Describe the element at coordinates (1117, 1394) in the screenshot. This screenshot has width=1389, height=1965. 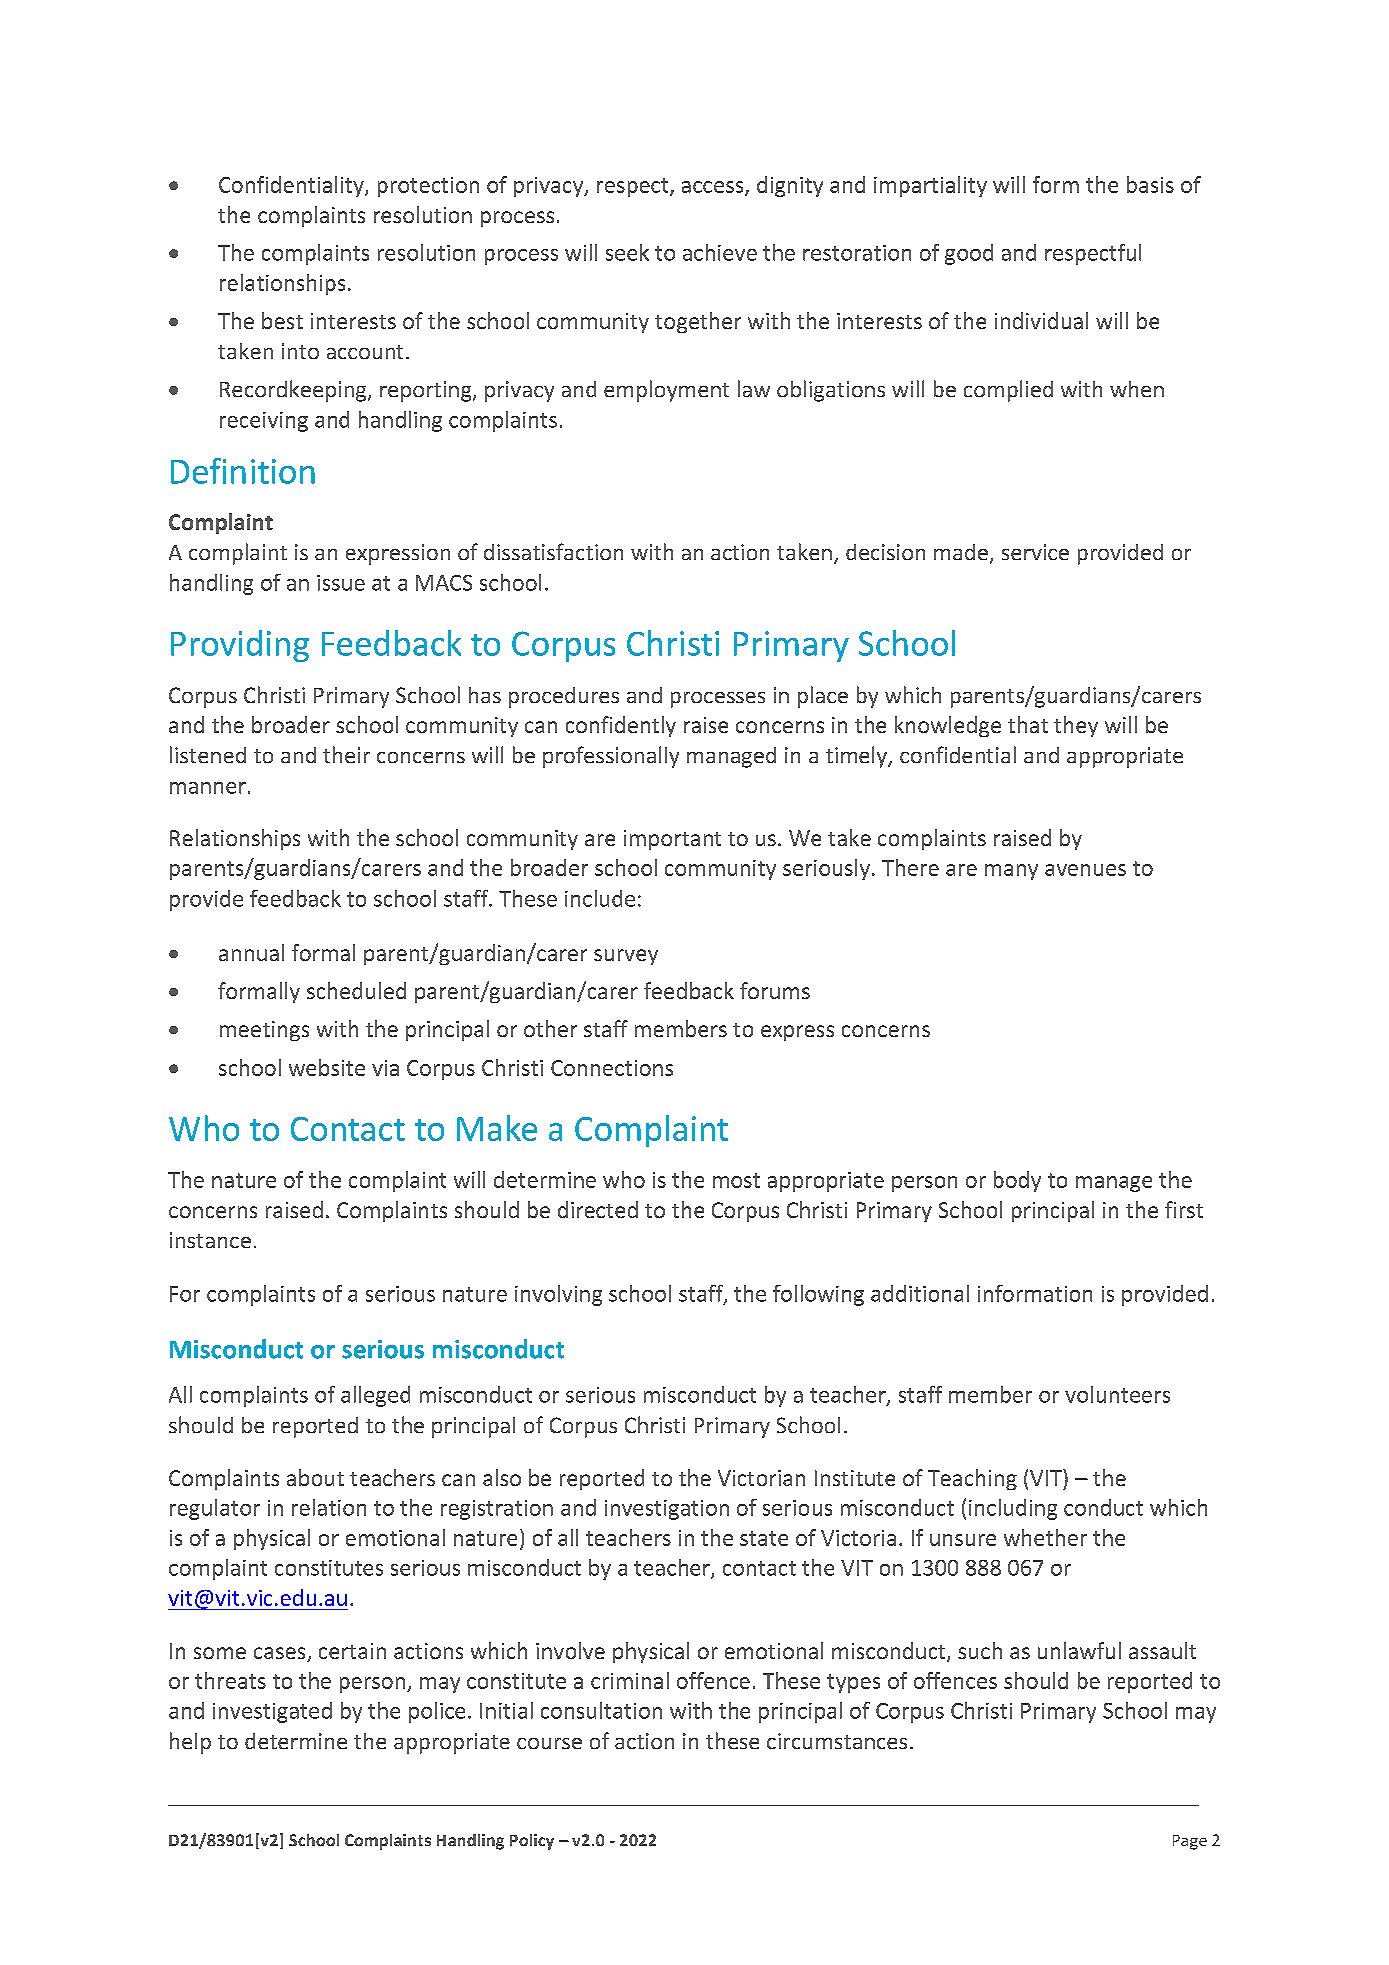
I see `volunteers` at that location.
